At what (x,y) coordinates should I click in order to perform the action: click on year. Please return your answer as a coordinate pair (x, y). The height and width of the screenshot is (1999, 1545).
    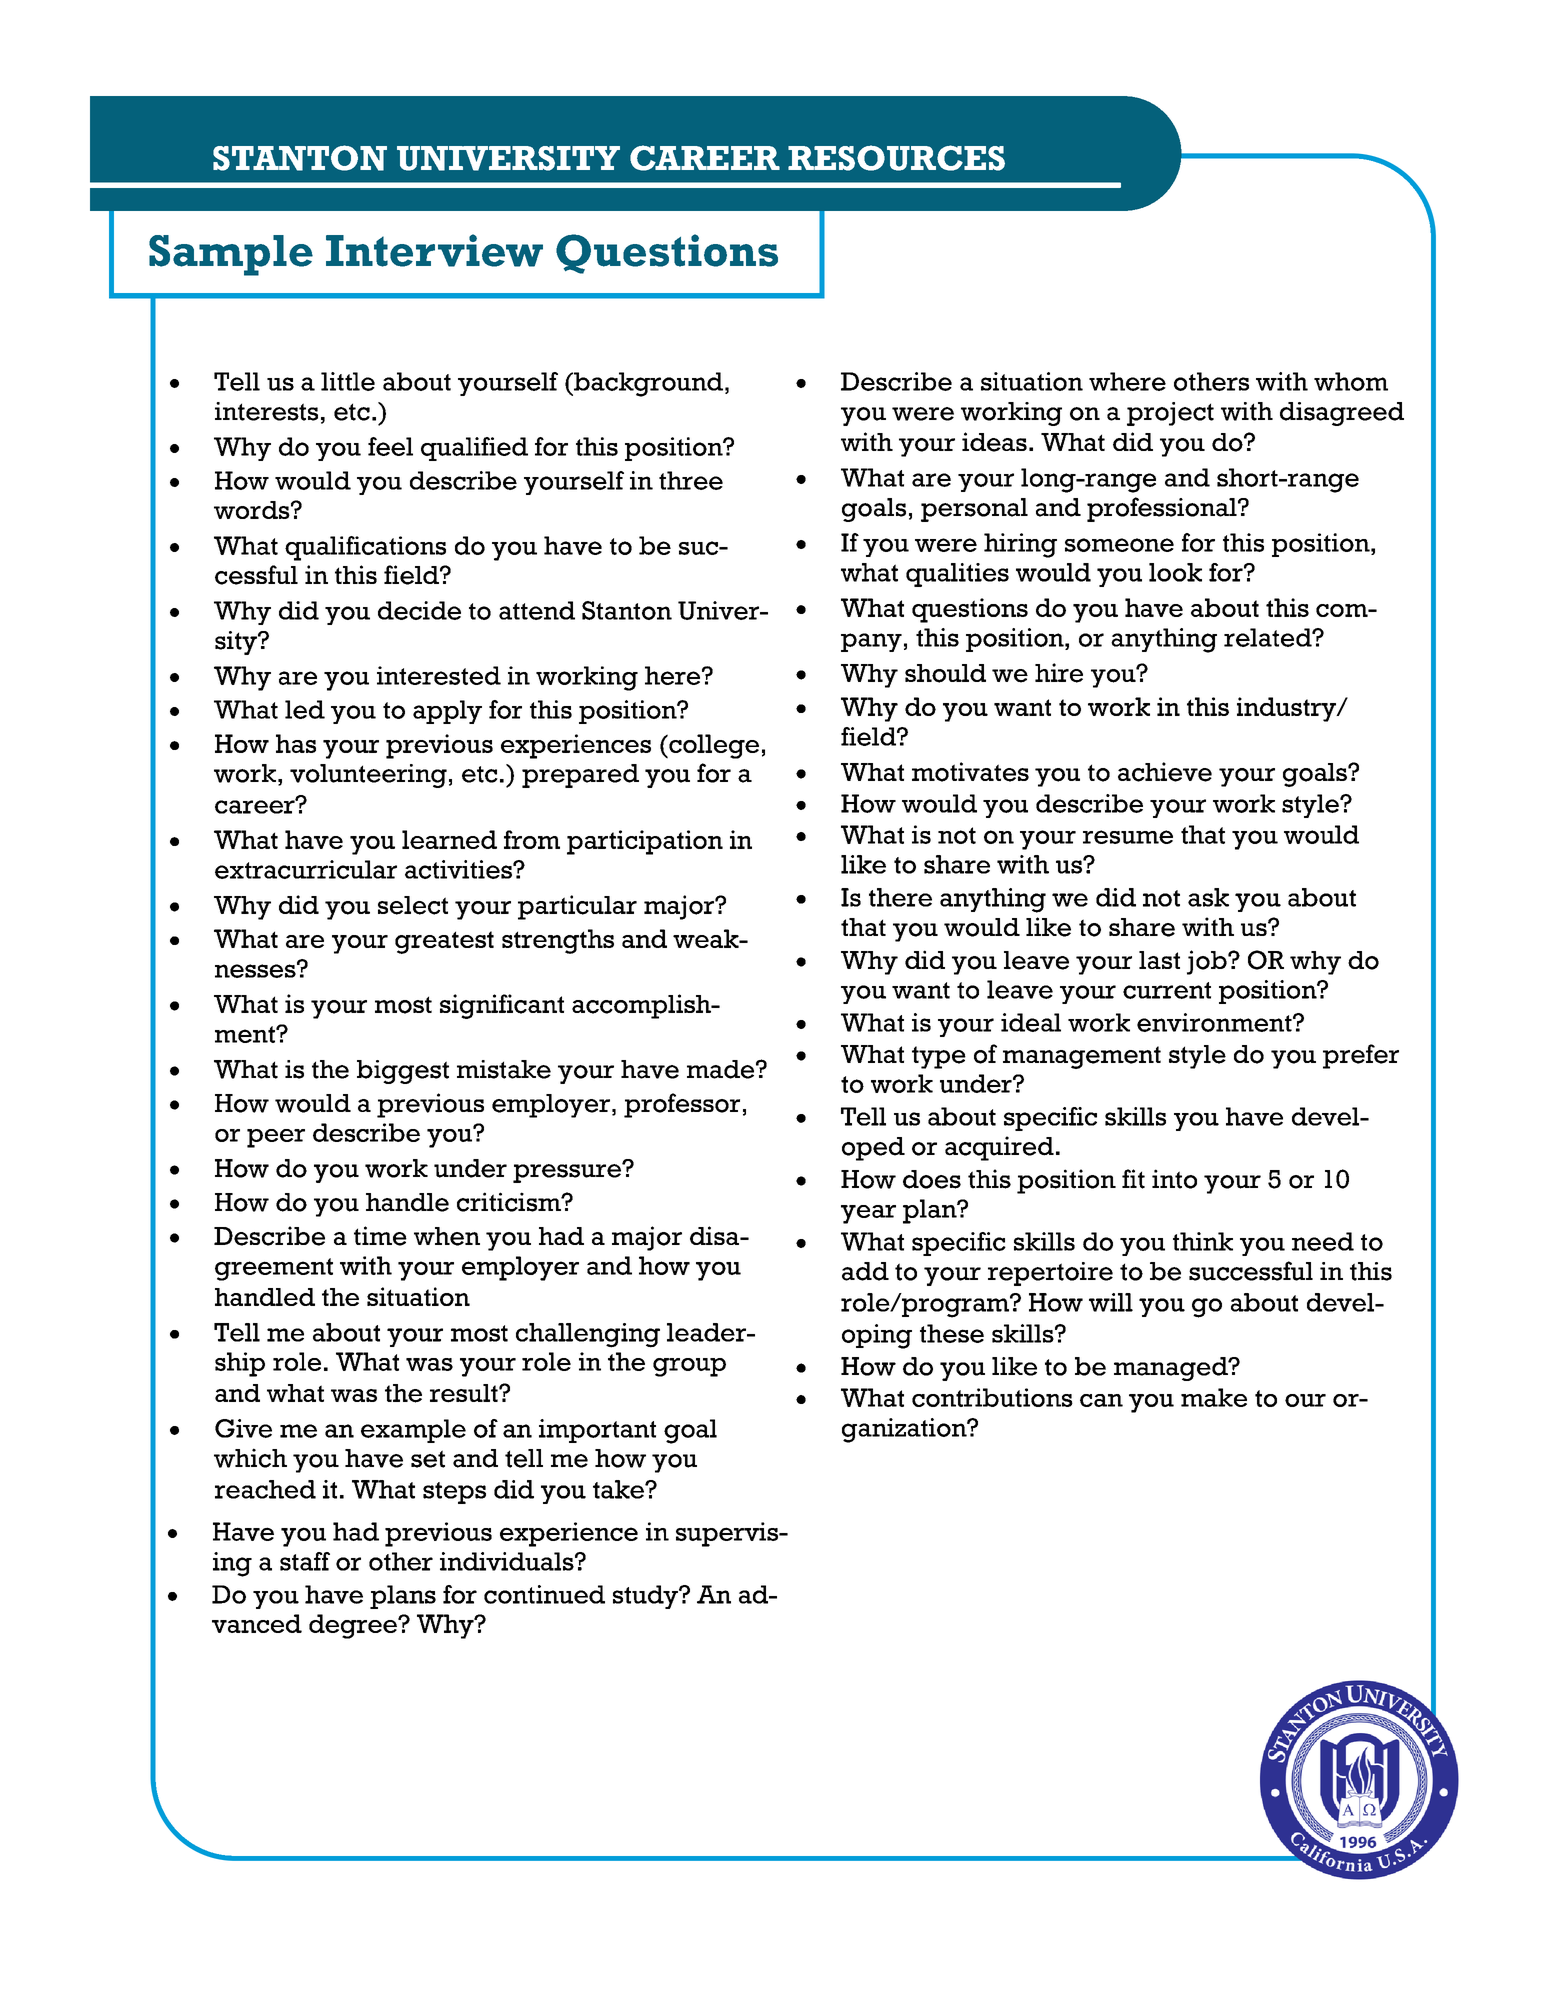
    Looking at the image, I should click on (868, 1214).
